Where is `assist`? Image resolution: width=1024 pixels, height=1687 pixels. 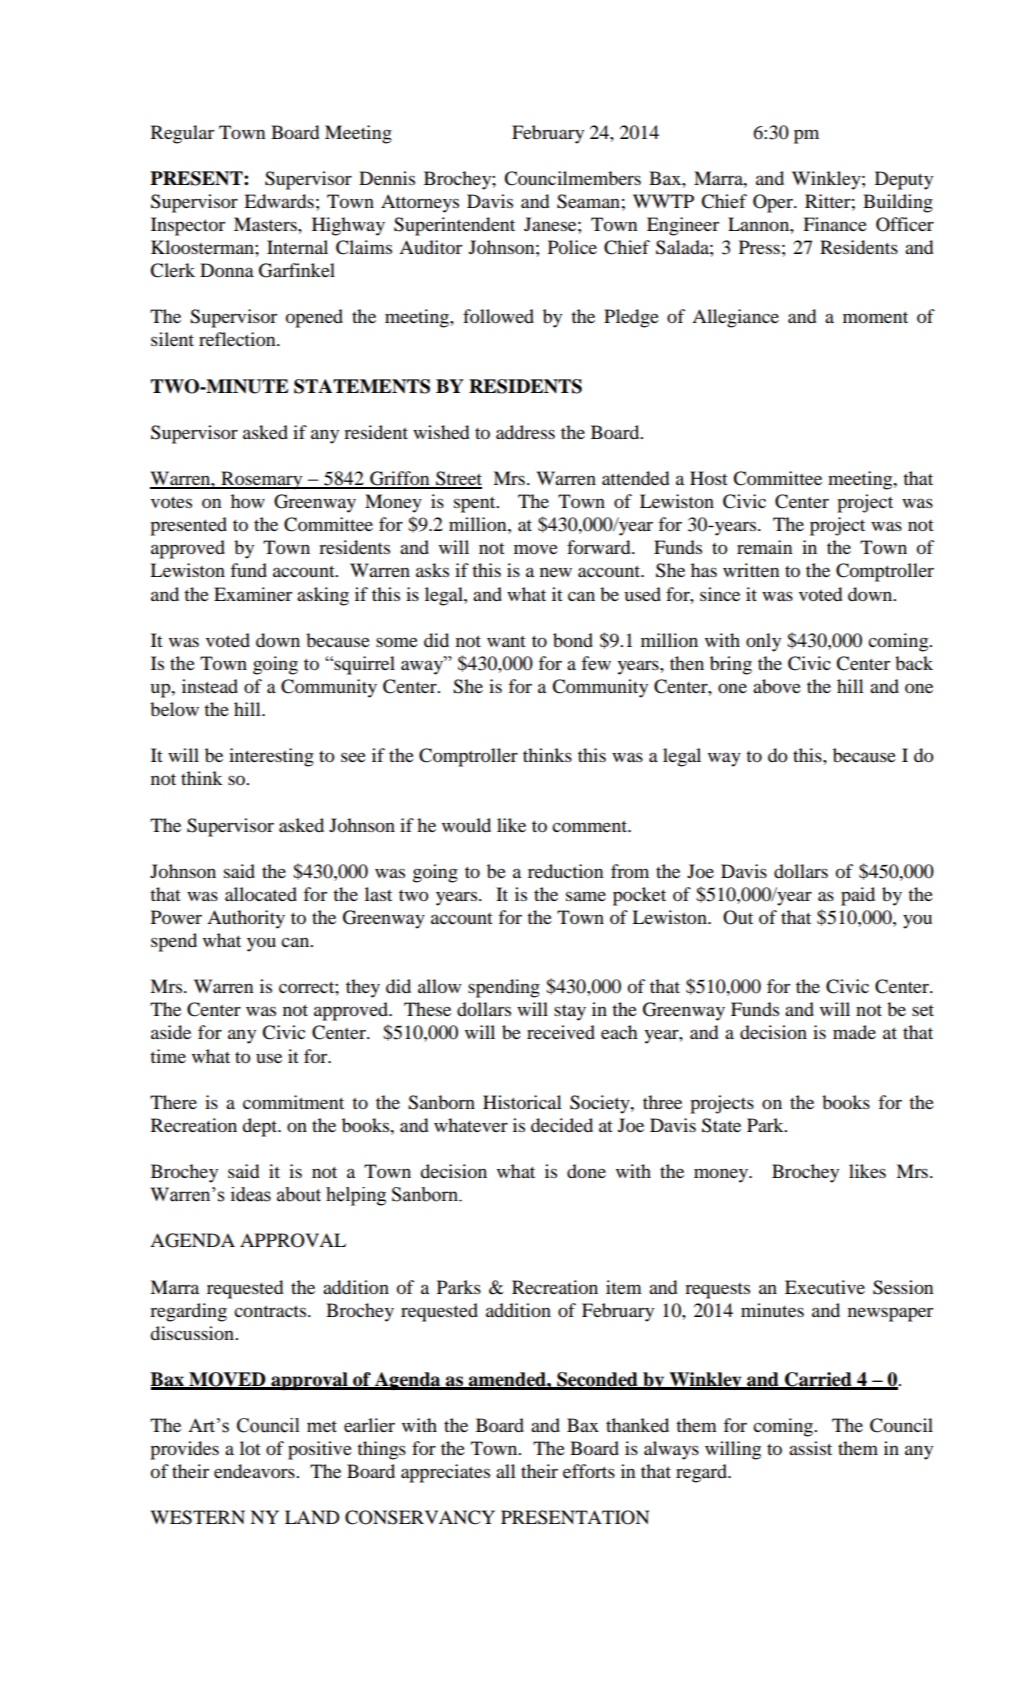
assist is located at coordinates (810, 1448).
